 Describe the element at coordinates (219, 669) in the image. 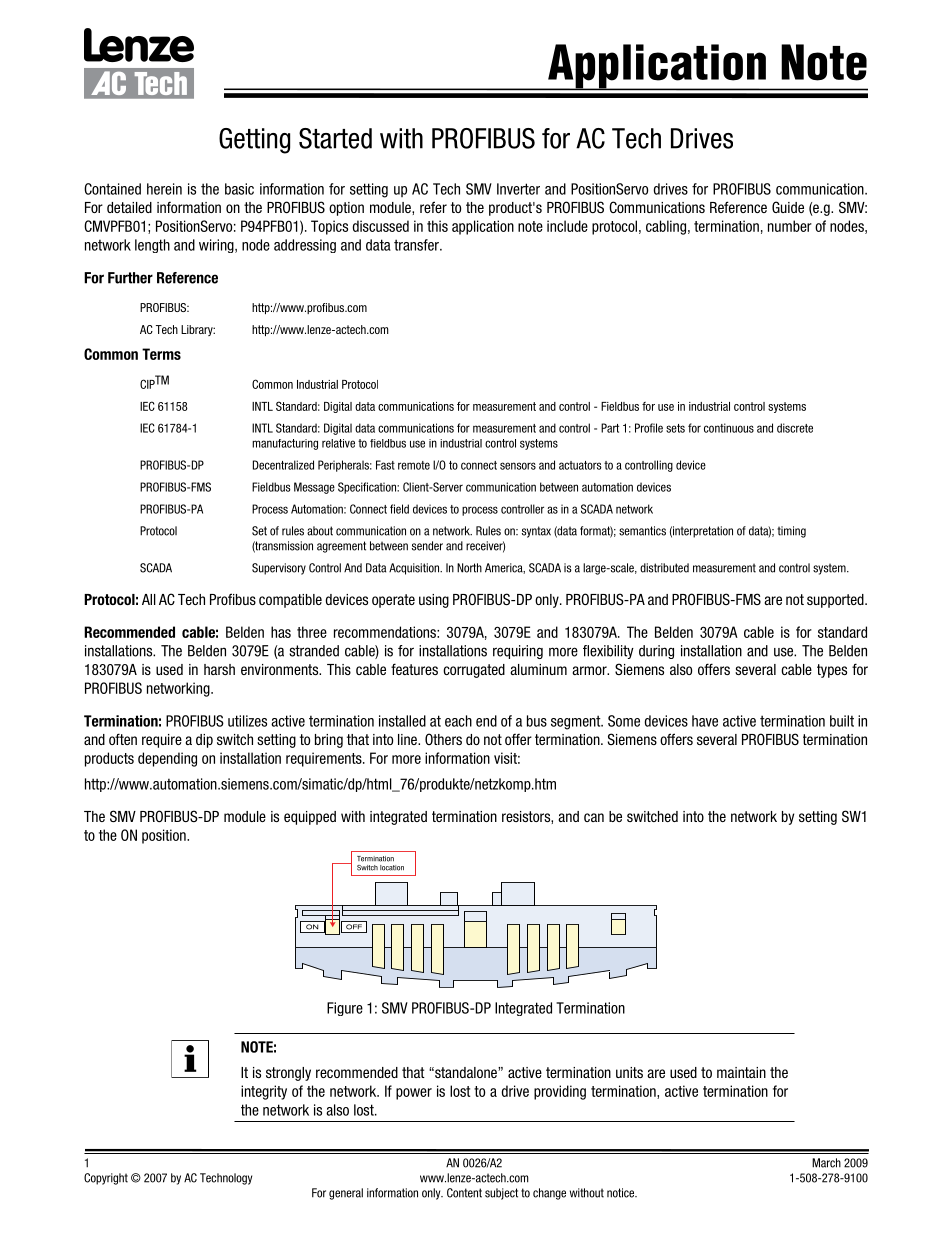

I see `harsh` at that location.
